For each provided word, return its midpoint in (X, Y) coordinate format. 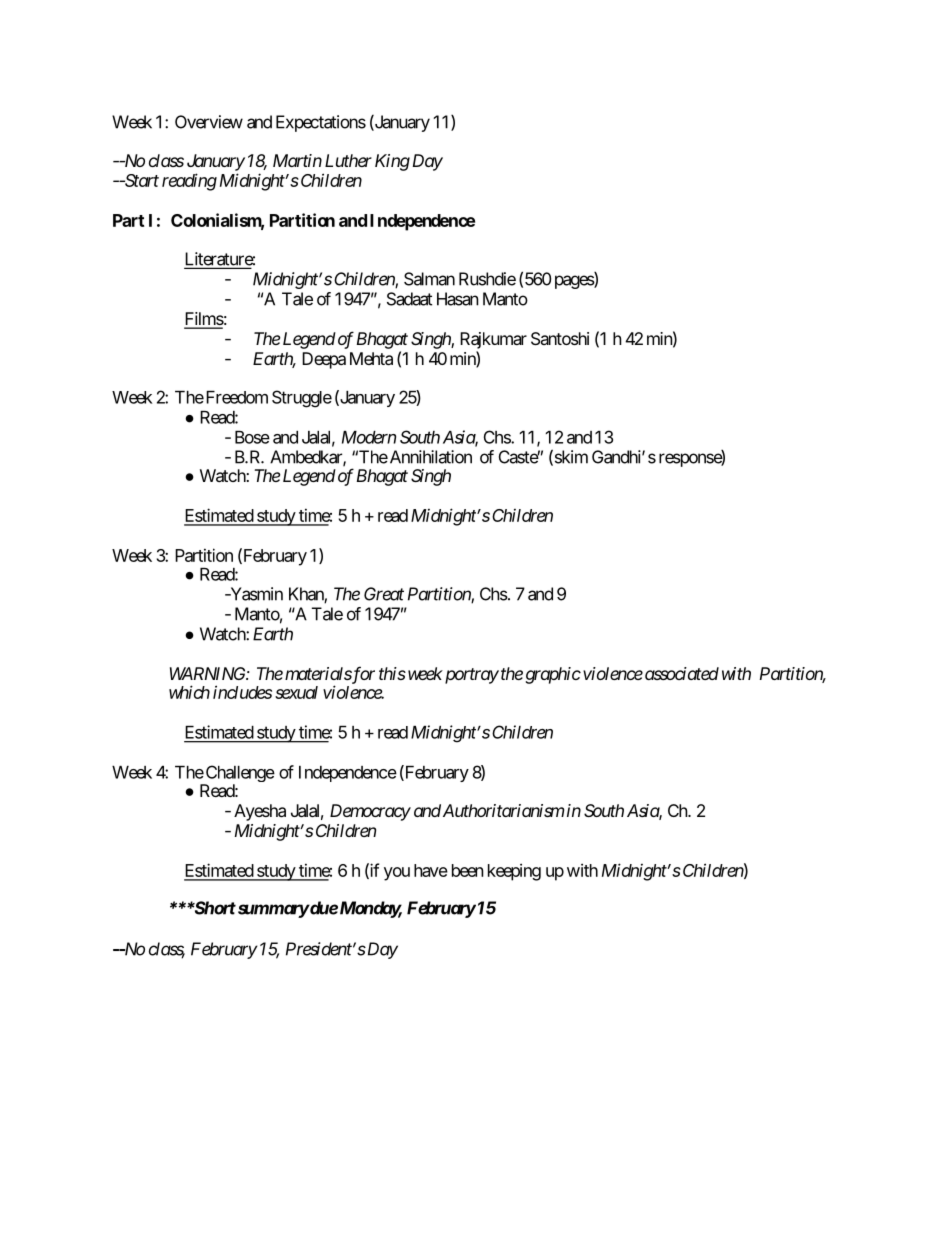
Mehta (371, 358)
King (392, 162)
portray (470, 676)
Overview (209, 122)
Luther (348, 160)
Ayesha (260, 812)
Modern (369, 437)
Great (384, 594)
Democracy (370, 812)
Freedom (235, 397)
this (392, 673)
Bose (252, 437)
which (189, 692)
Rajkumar (493, 340)
